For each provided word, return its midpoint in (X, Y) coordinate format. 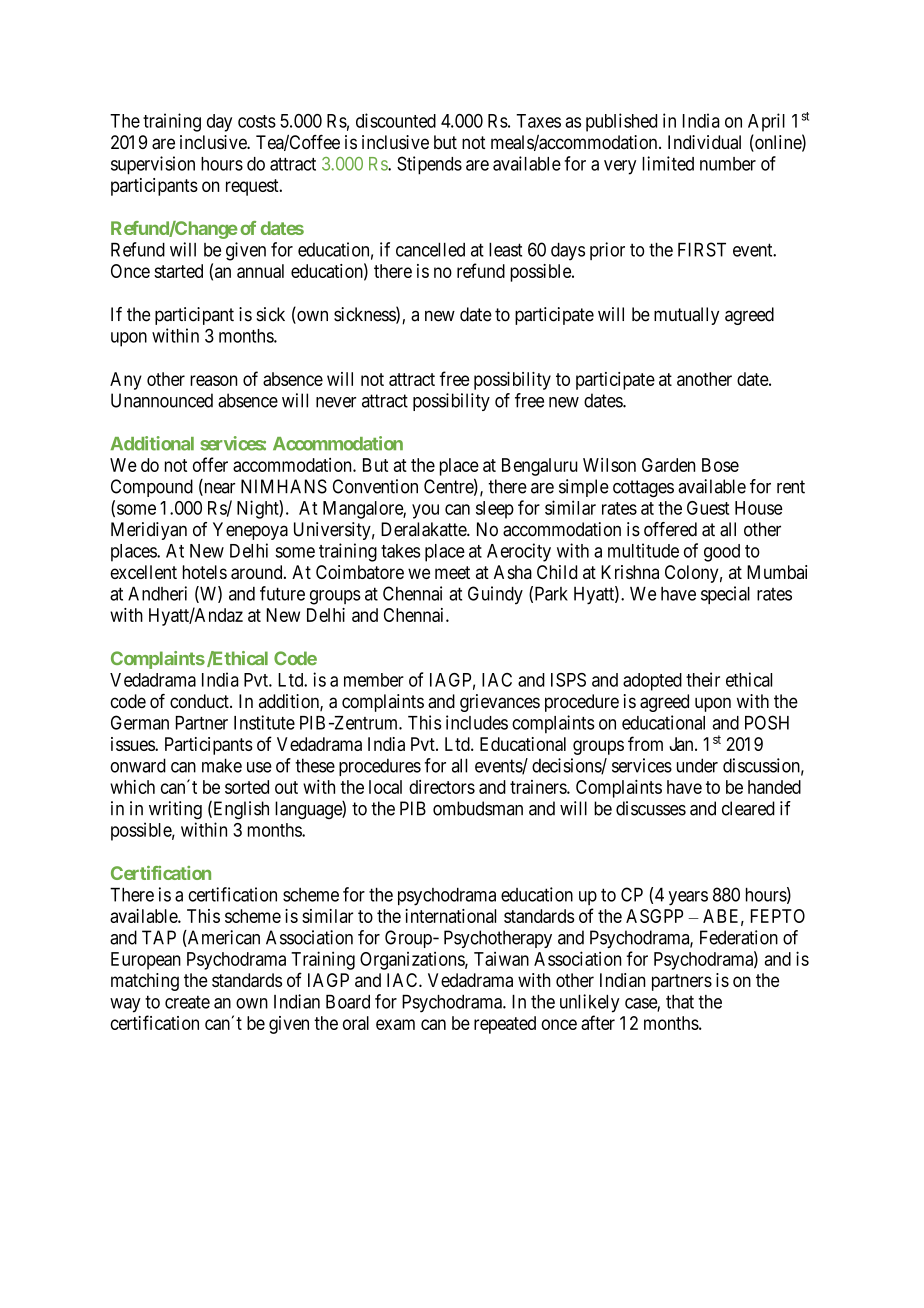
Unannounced (162, 400)
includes (477, 722)
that (680, 1002)
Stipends (429, 165)
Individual (704, 142)
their (703, 679)
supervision (153, 165)
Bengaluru (540, 467)
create (187, 1002)
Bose (720, 465)
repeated (505, 1025)
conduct (200, 701)
